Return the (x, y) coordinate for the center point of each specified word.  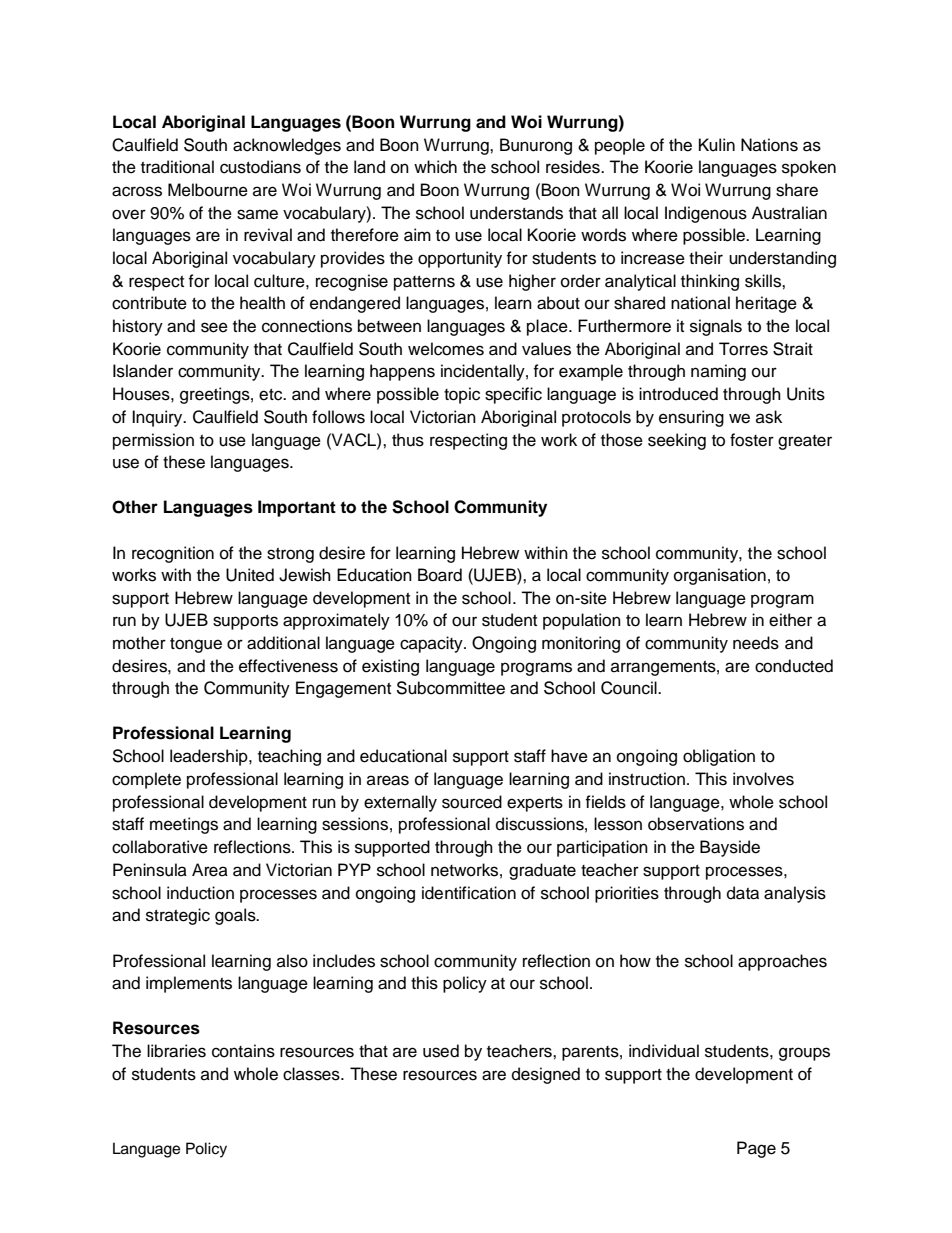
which (435, 167)
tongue (196, 645)
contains (243, 1051)
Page (756, 1149)
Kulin (717, 145)
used (441, 1051)
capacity (432, 644)
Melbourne (208, 190)
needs (756, 643)
